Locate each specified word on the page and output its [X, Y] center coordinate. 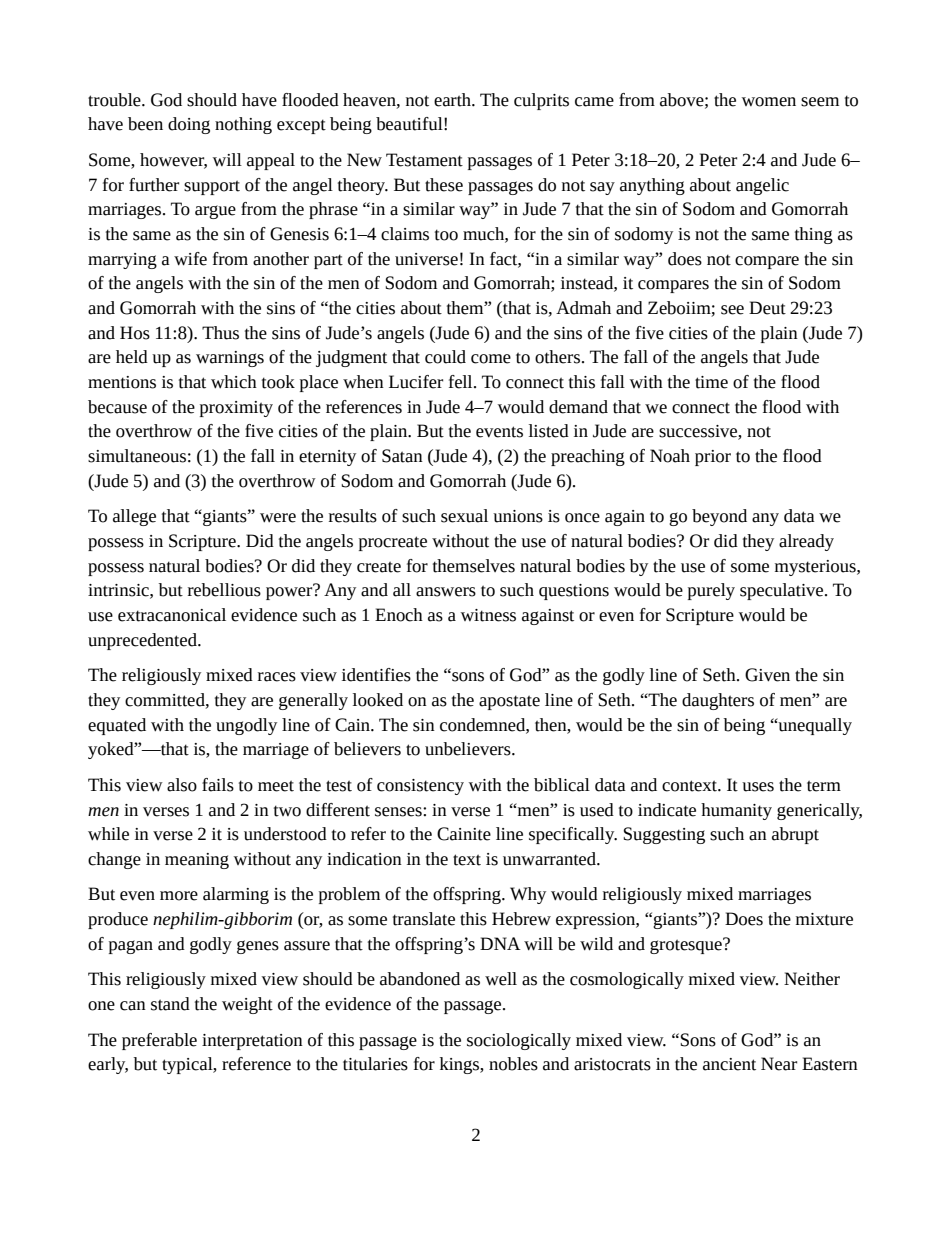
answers [446, 592]
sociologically [519, 1041]
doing [189, 125]
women [769, 102]
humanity [736, 811]
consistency [420, 787]
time [711, 382]
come [491, 359]
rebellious [224, 590]
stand [170, 1004]
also [182, 785]
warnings [230, 359]
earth [453, 100]
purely [711, 591]
